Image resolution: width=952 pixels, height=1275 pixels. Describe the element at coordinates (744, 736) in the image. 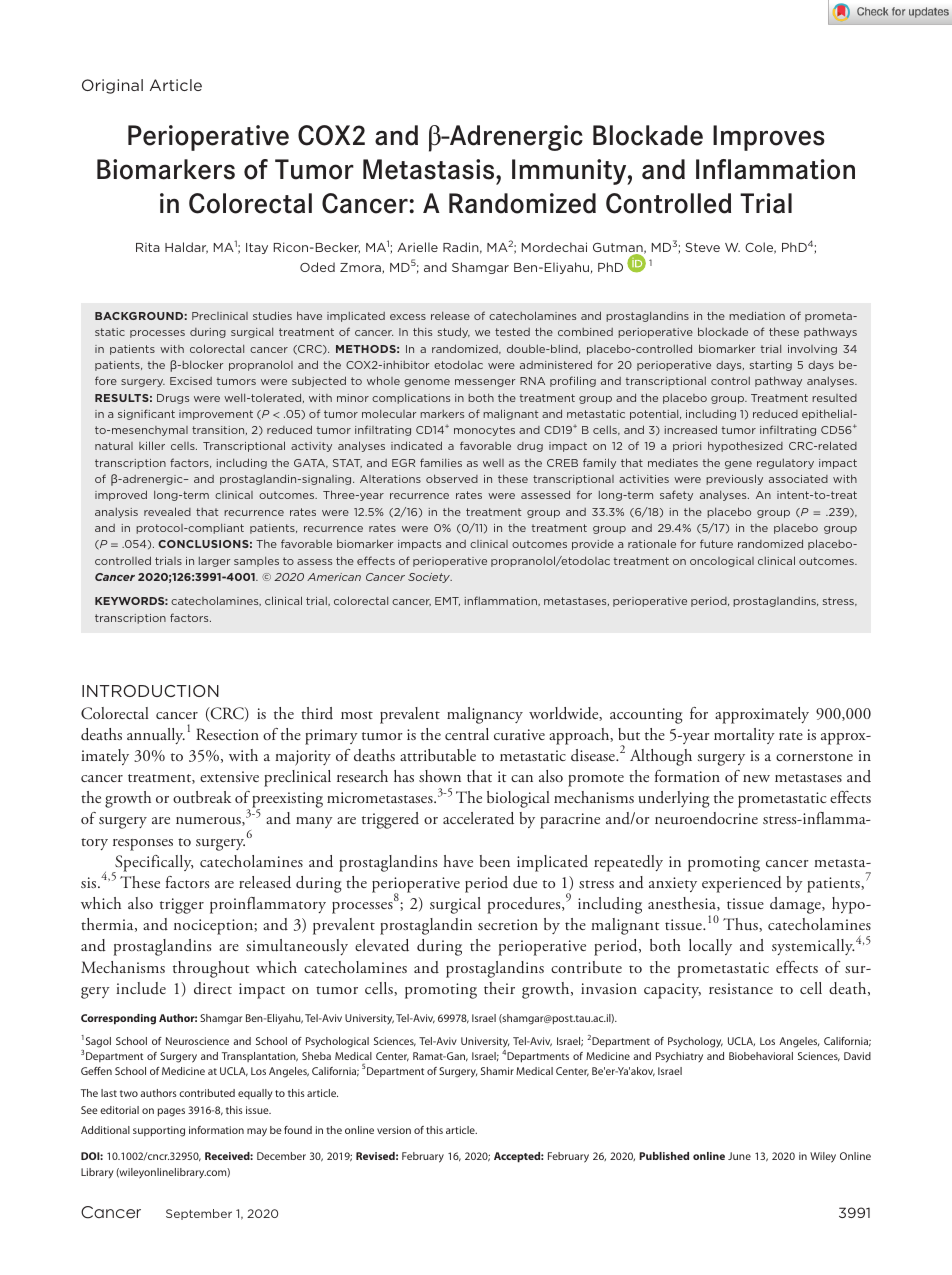

I see `mortality` at that location.
